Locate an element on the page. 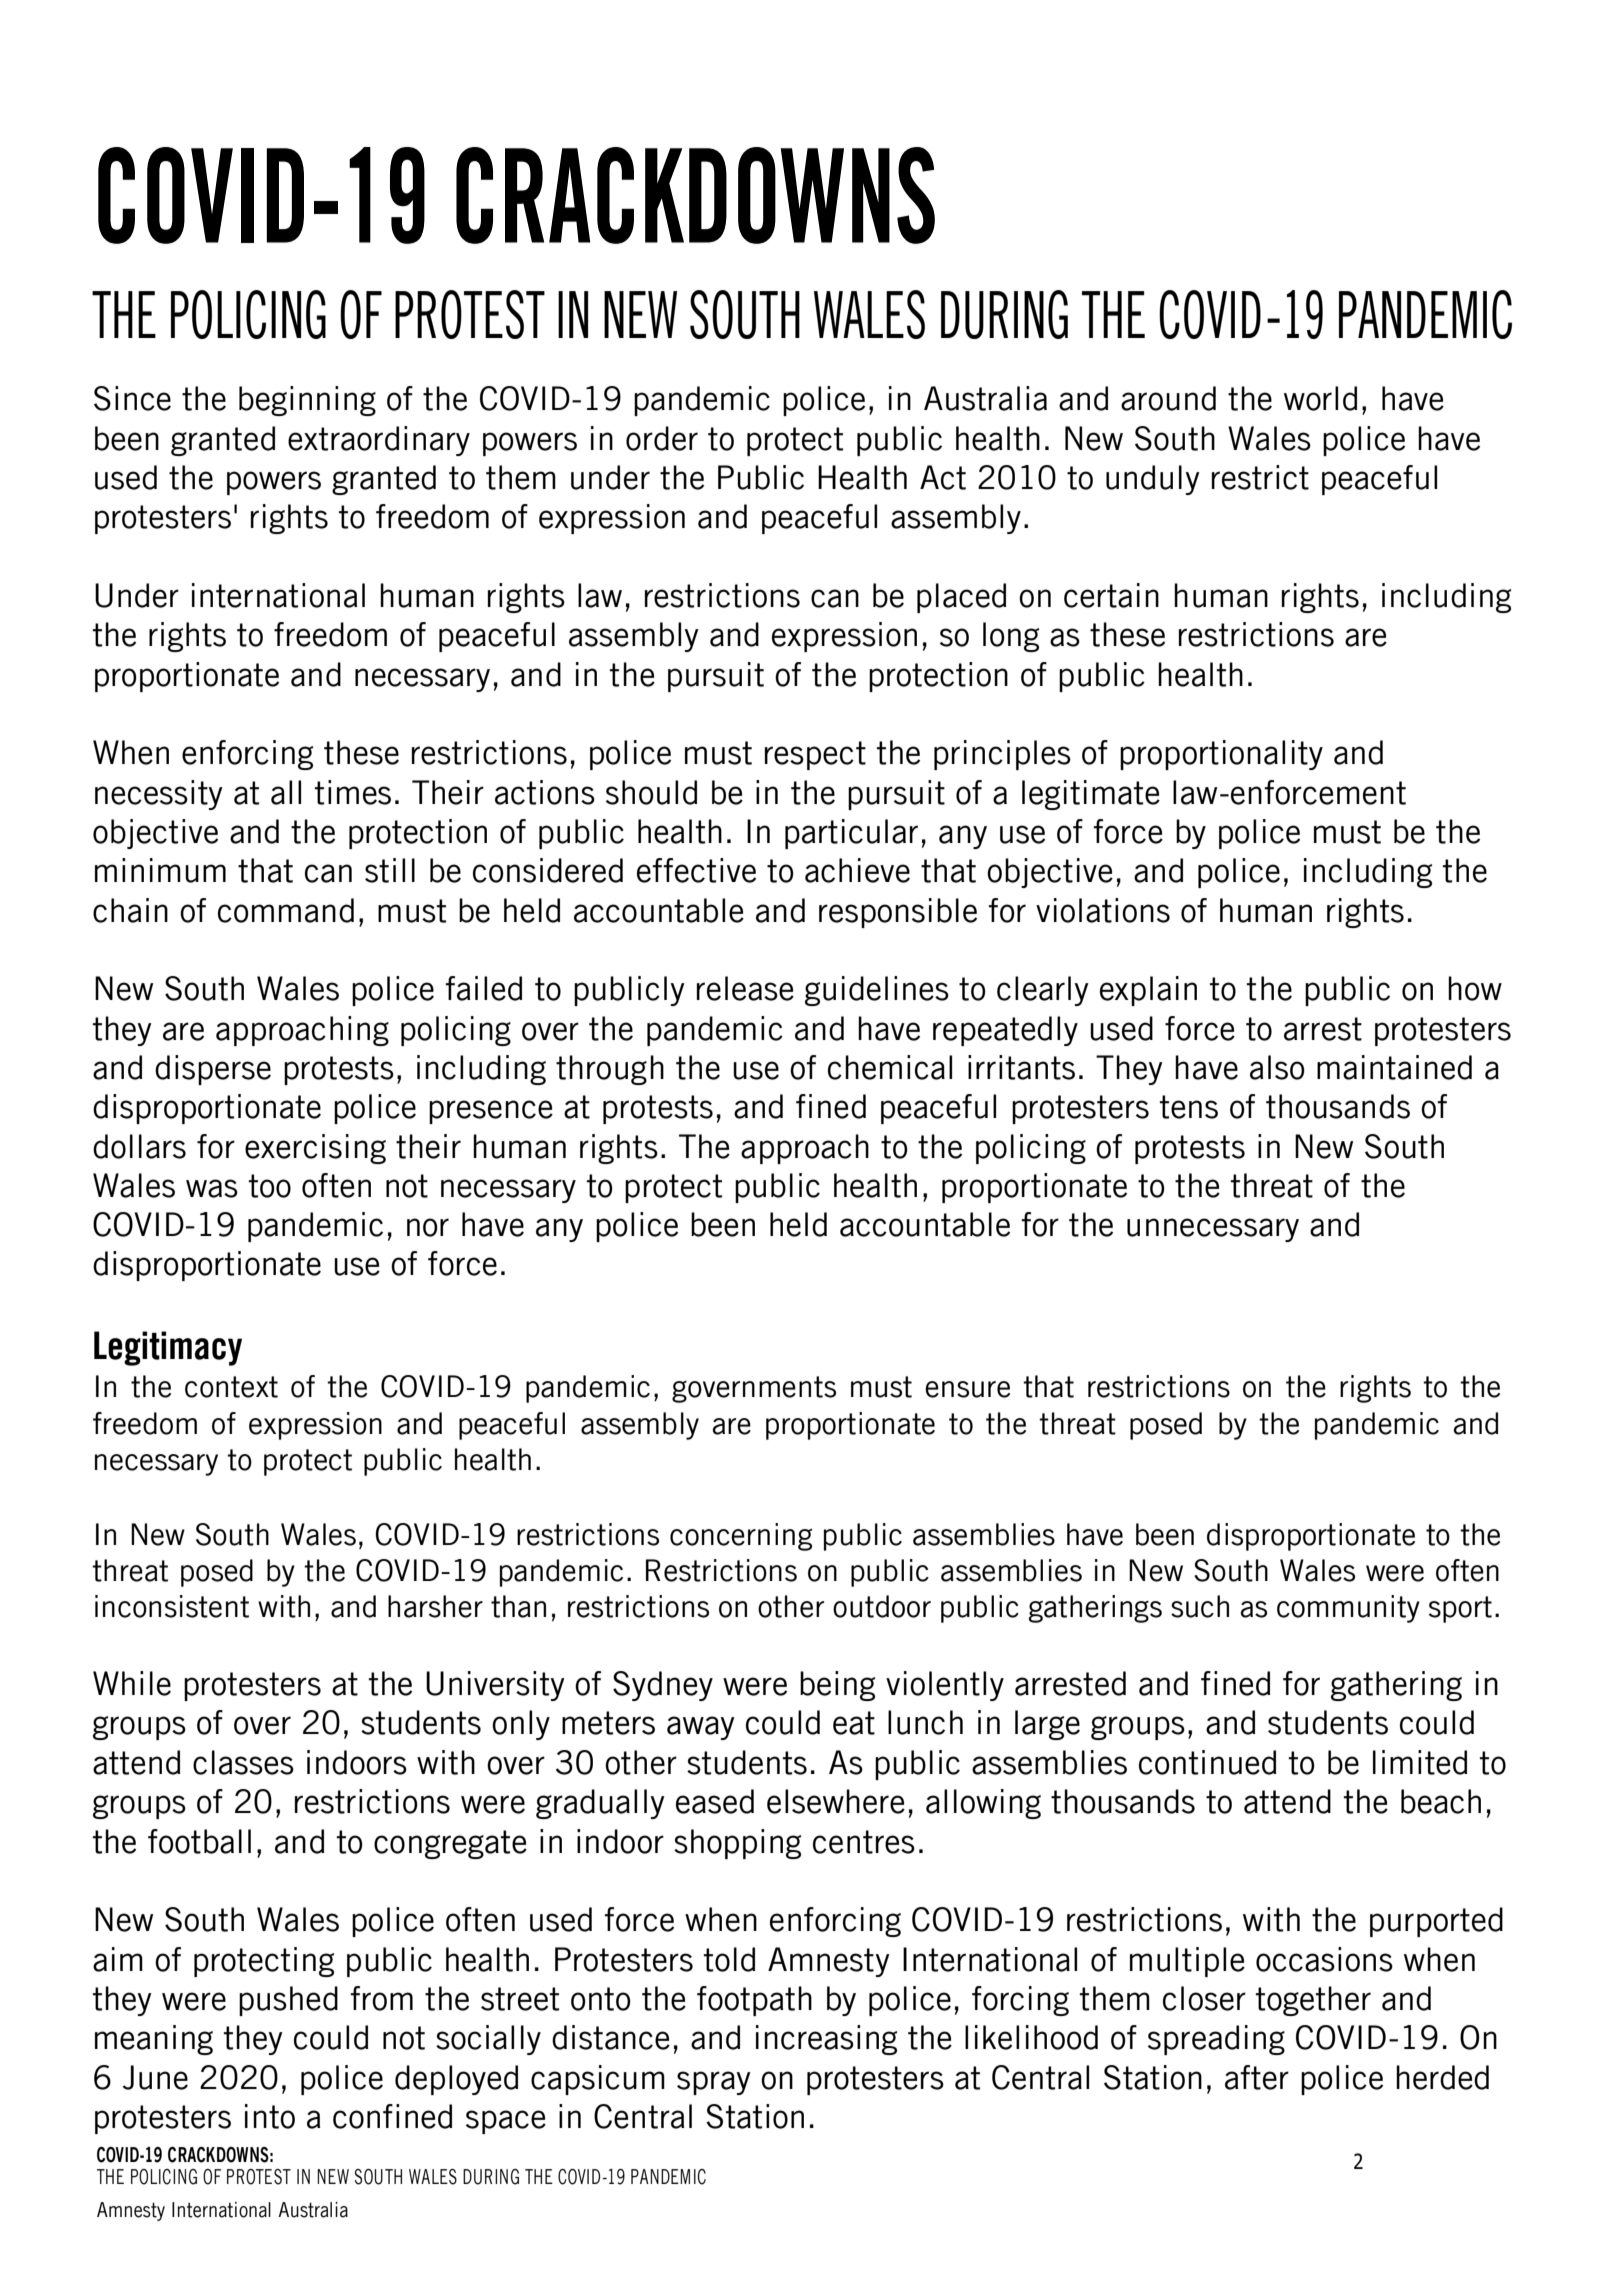 This image has width=1617, height=2290. into is located at coordinates (270, 2116).
